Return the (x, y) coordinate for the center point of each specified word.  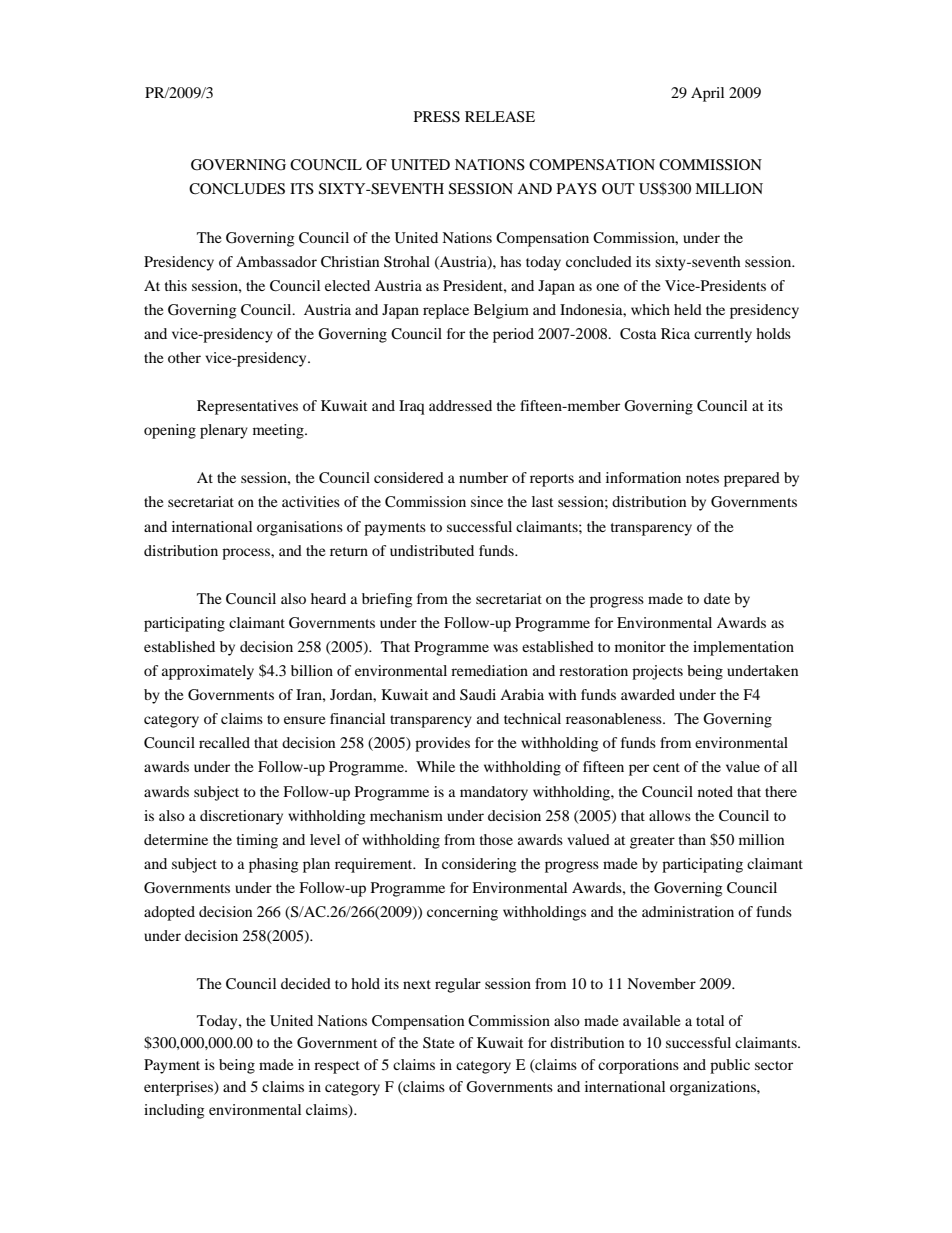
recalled (224, 742)
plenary (224, 431)
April (707, 94)
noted (715, 791)
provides (442, 744)
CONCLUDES (237, 189)
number (483, 477)
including (174, 1111)
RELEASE (500, 117)
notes (702, 478)
